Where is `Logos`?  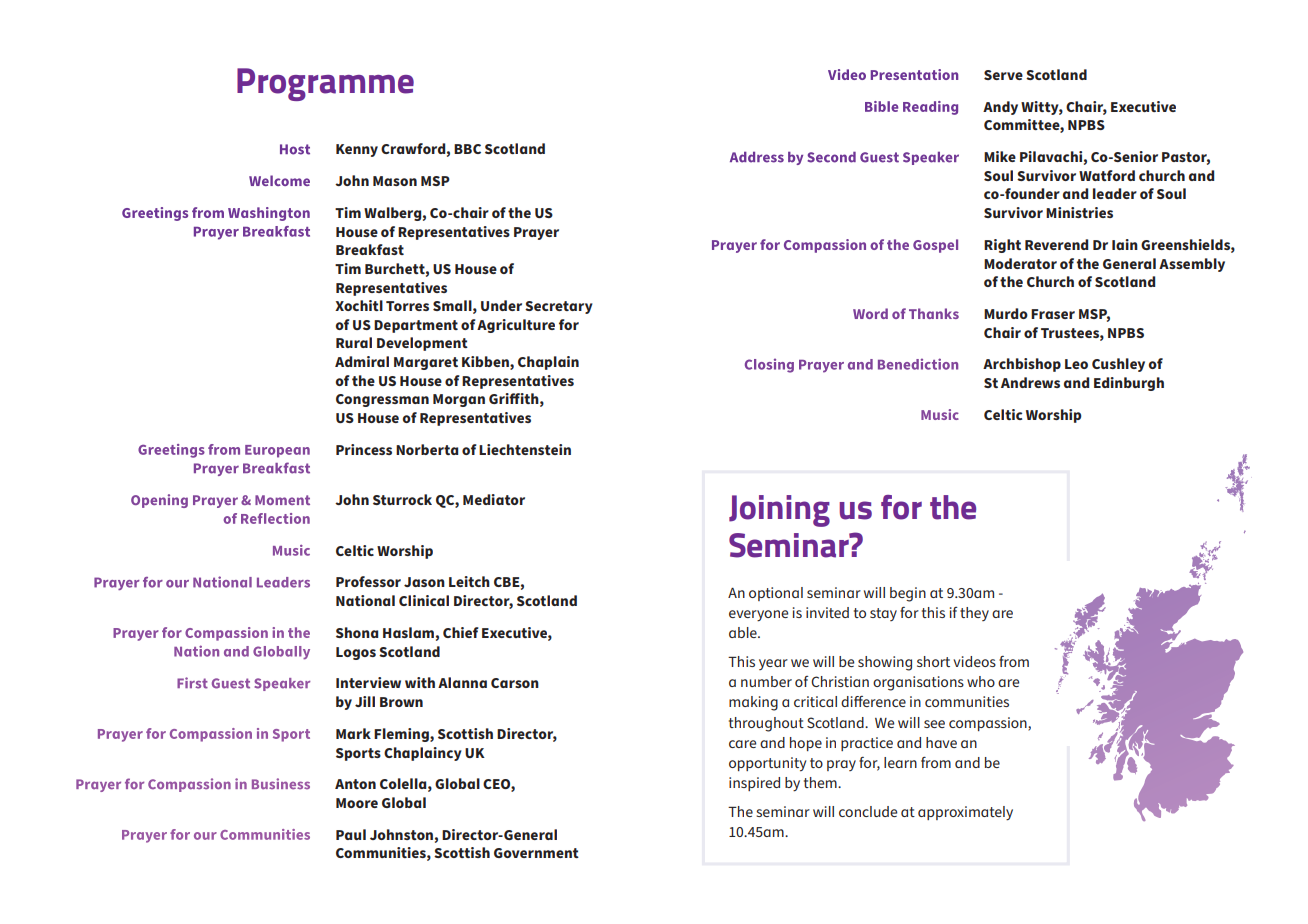
Logos is located at coordinates (356, 653).
